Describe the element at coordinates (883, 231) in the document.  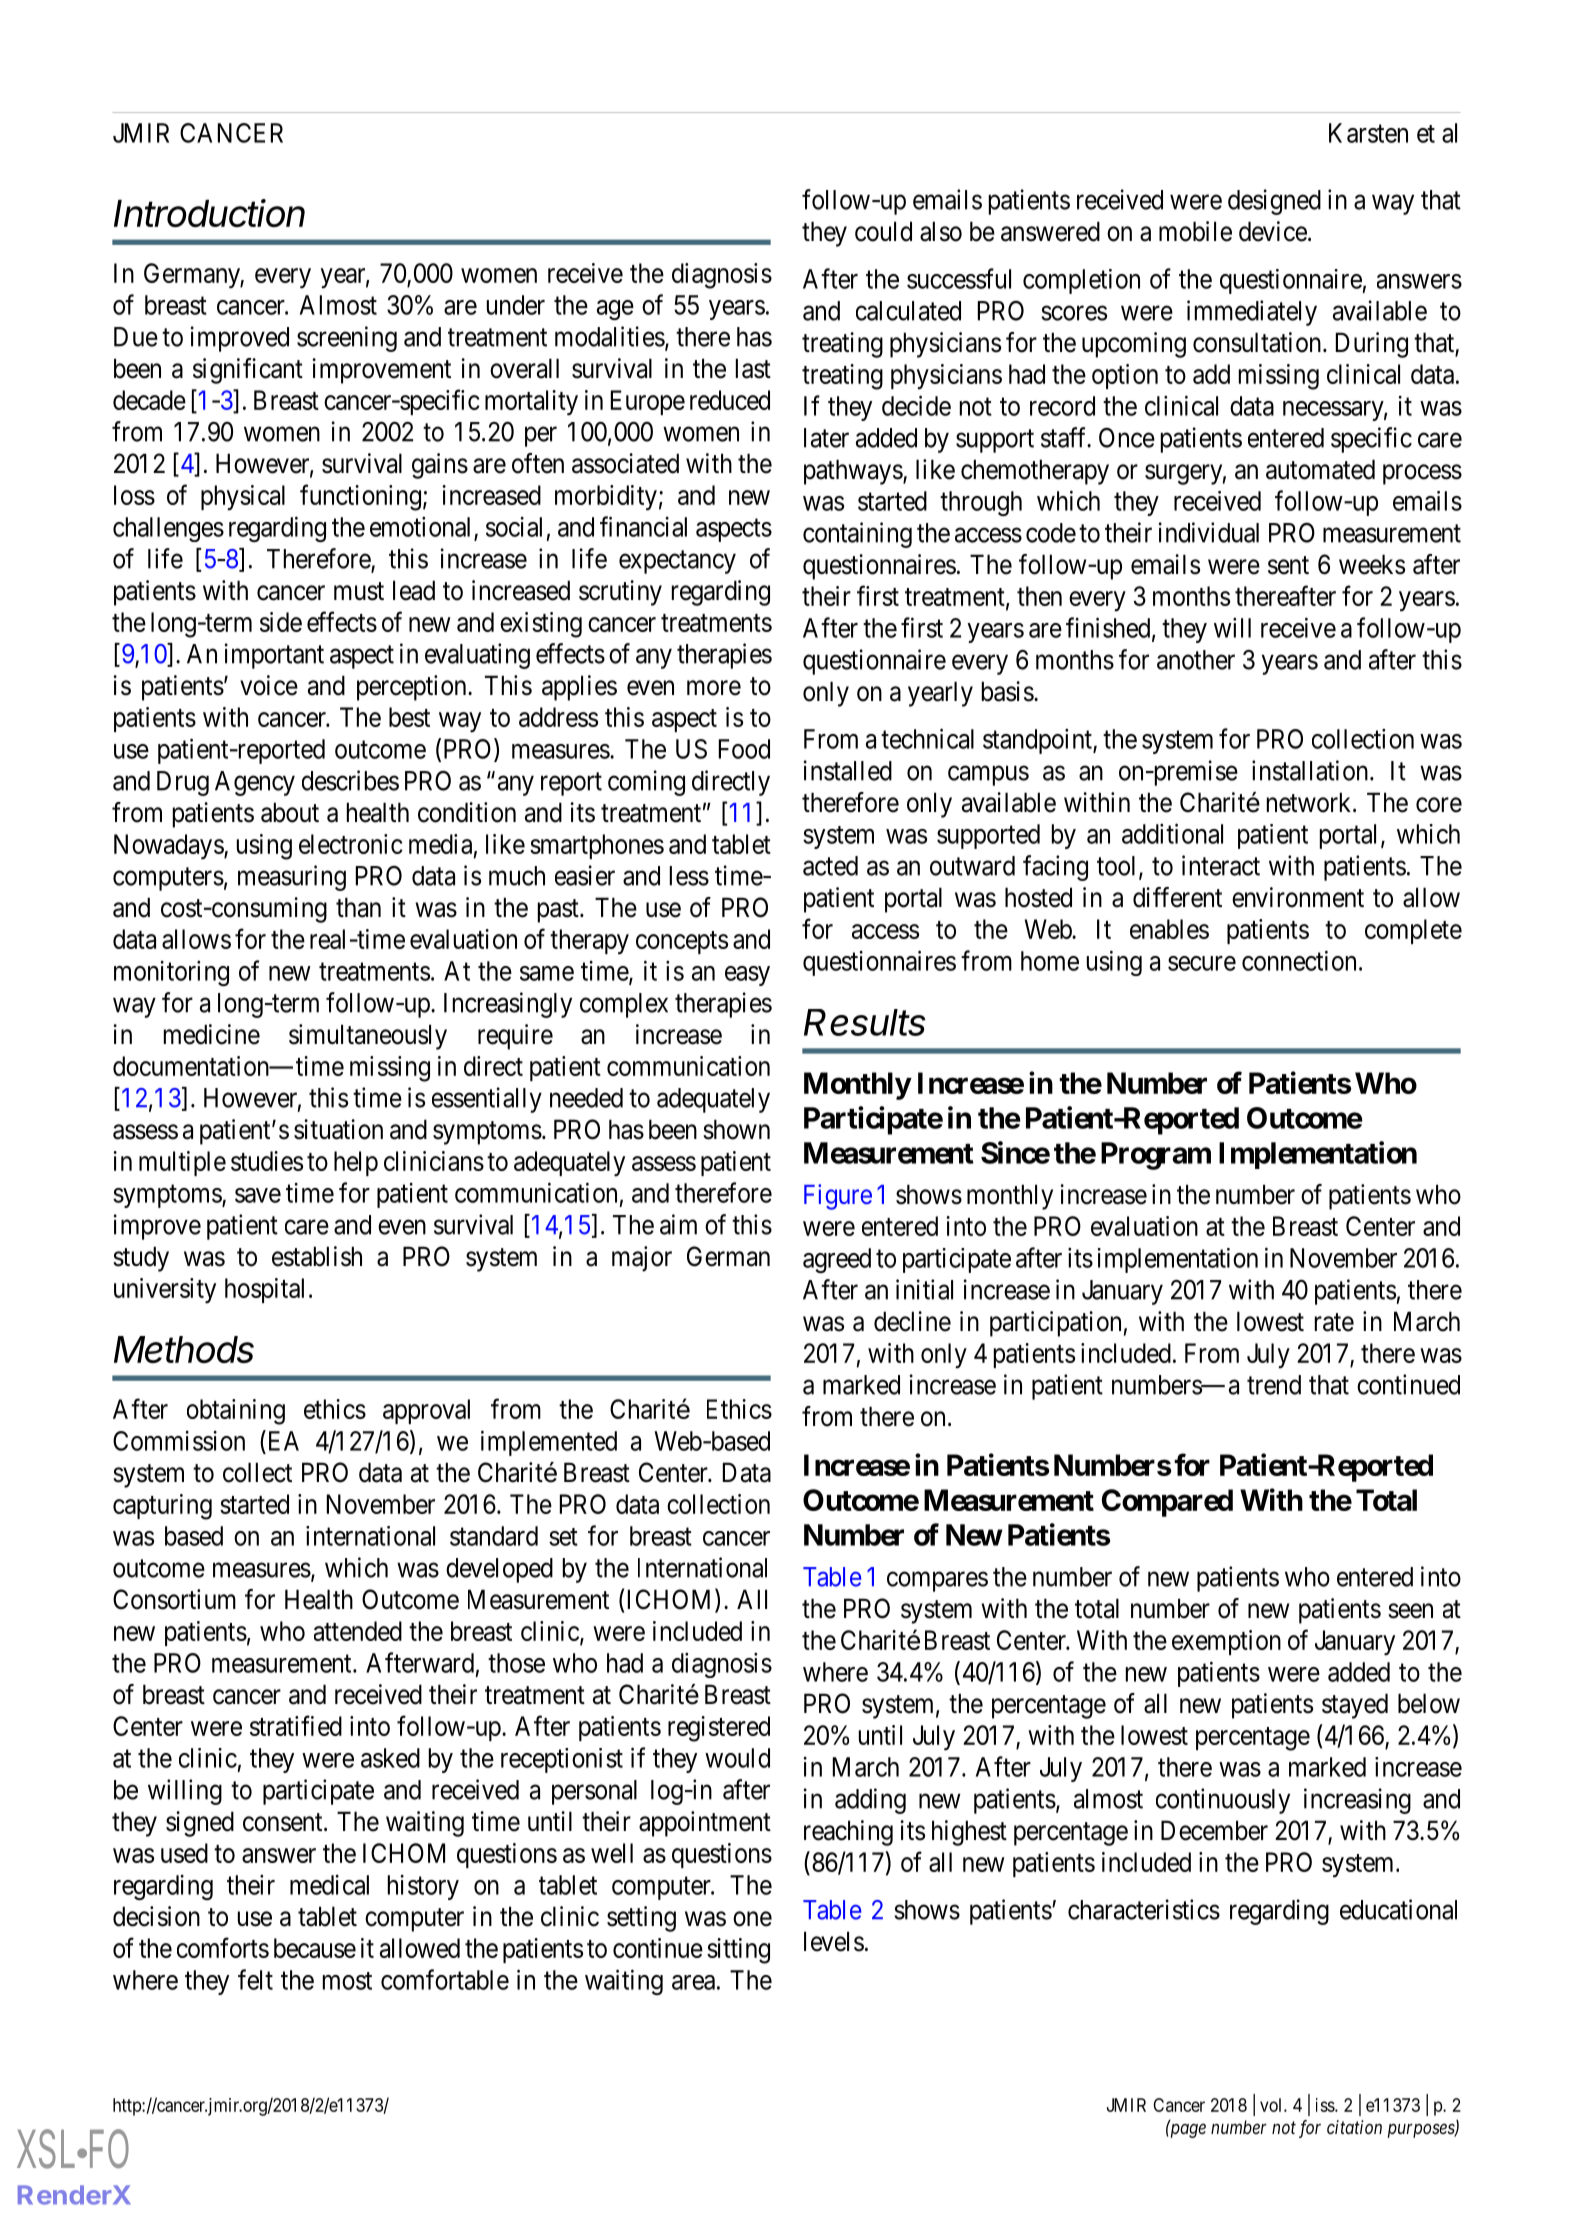
I see `could` at that location.
